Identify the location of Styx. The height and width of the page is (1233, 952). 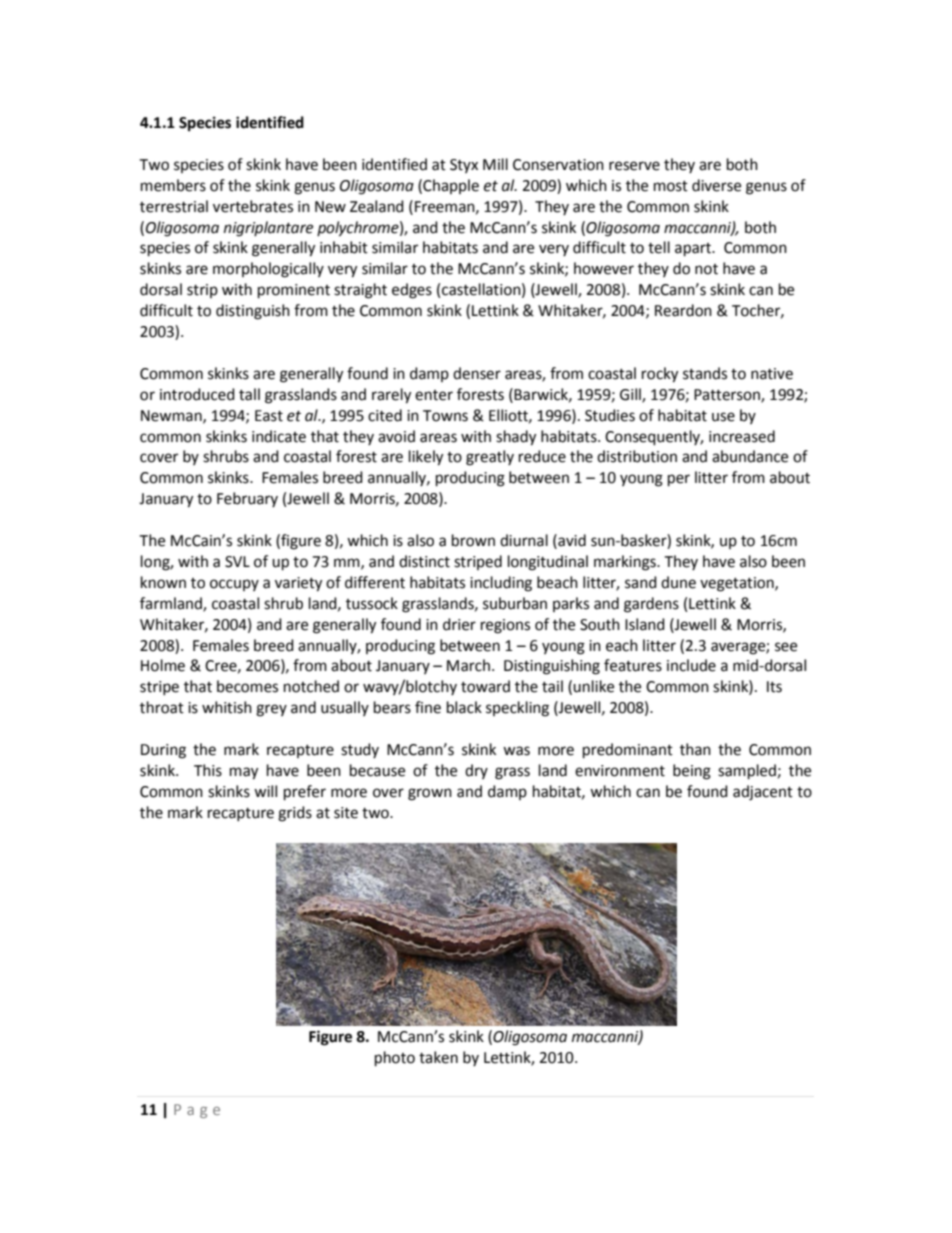
(464, 166).
